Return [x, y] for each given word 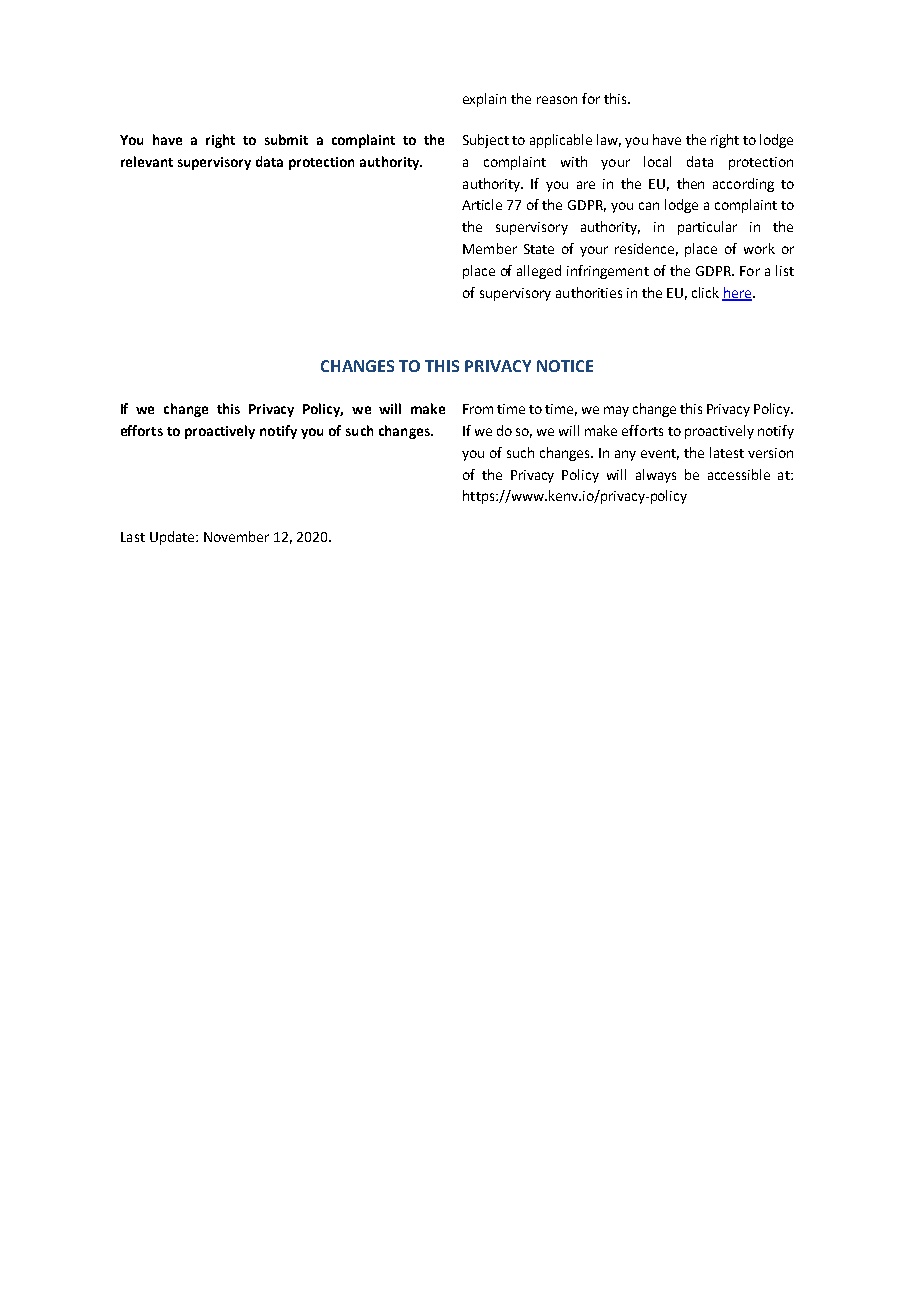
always [656, 476]
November [236, 536]
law [609, 140]
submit [286, 139]
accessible [739, 474]
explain [484, 100]
